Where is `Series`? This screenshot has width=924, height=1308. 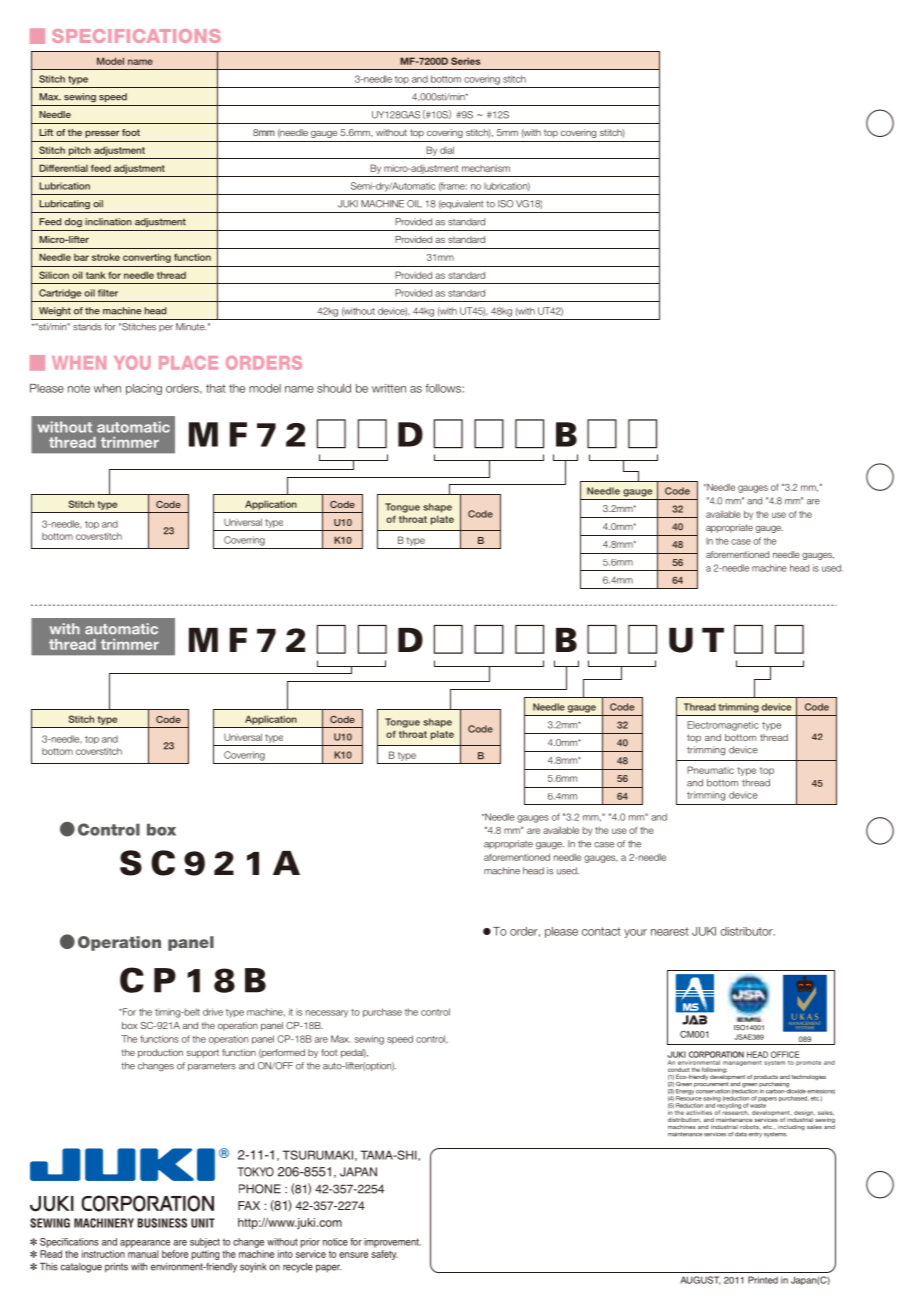
Series is located at coordinates (465, 61).
